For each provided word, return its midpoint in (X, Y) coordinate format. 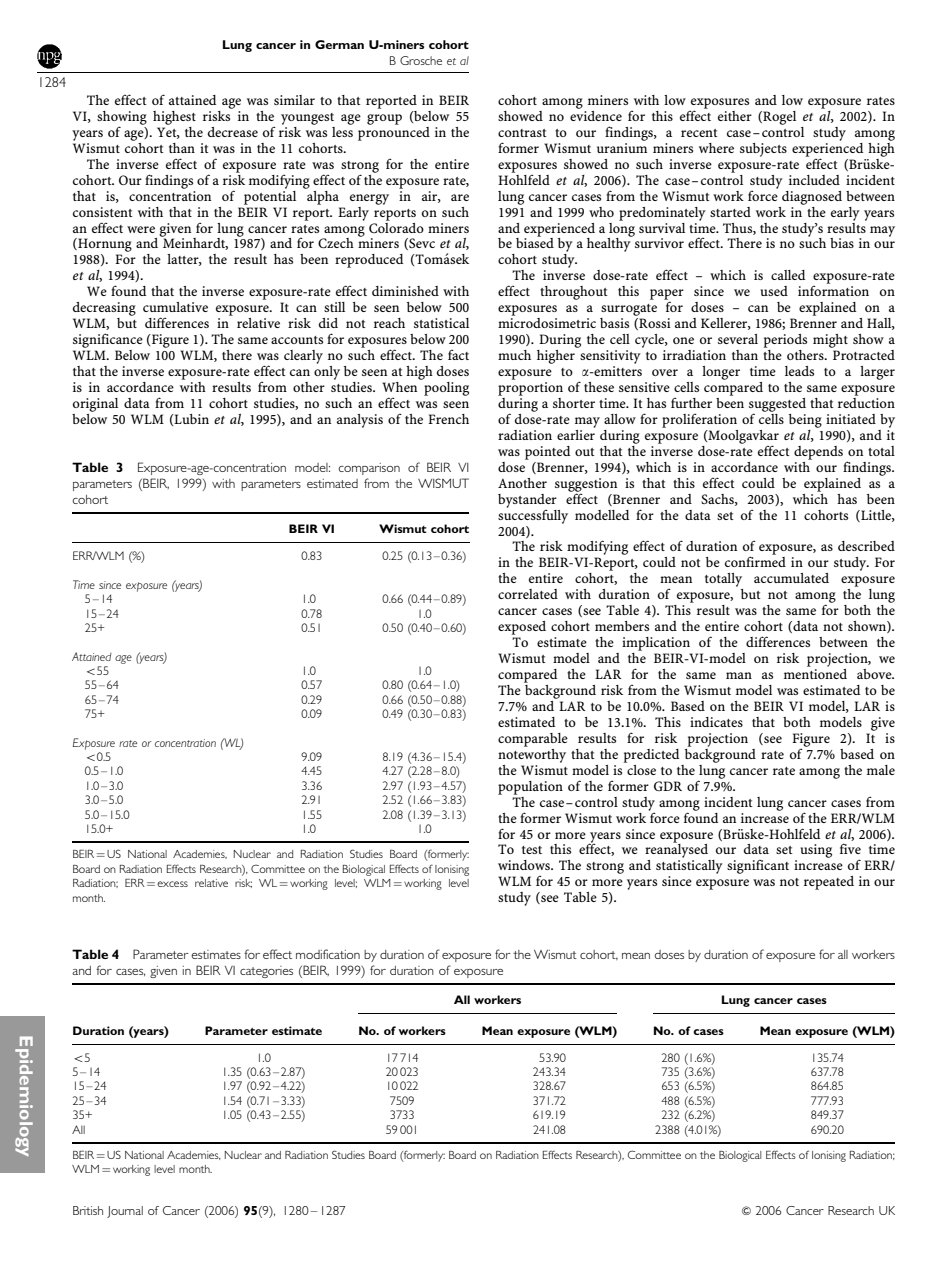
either (735, 116)
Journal (125, 1212)
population (530, 788)
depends (818, 453)
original (95, 405)
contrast (522, 133)
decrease (233, 132)
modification (328, 954)
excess (172, 884)
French (448, 419)
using (816, 851)
